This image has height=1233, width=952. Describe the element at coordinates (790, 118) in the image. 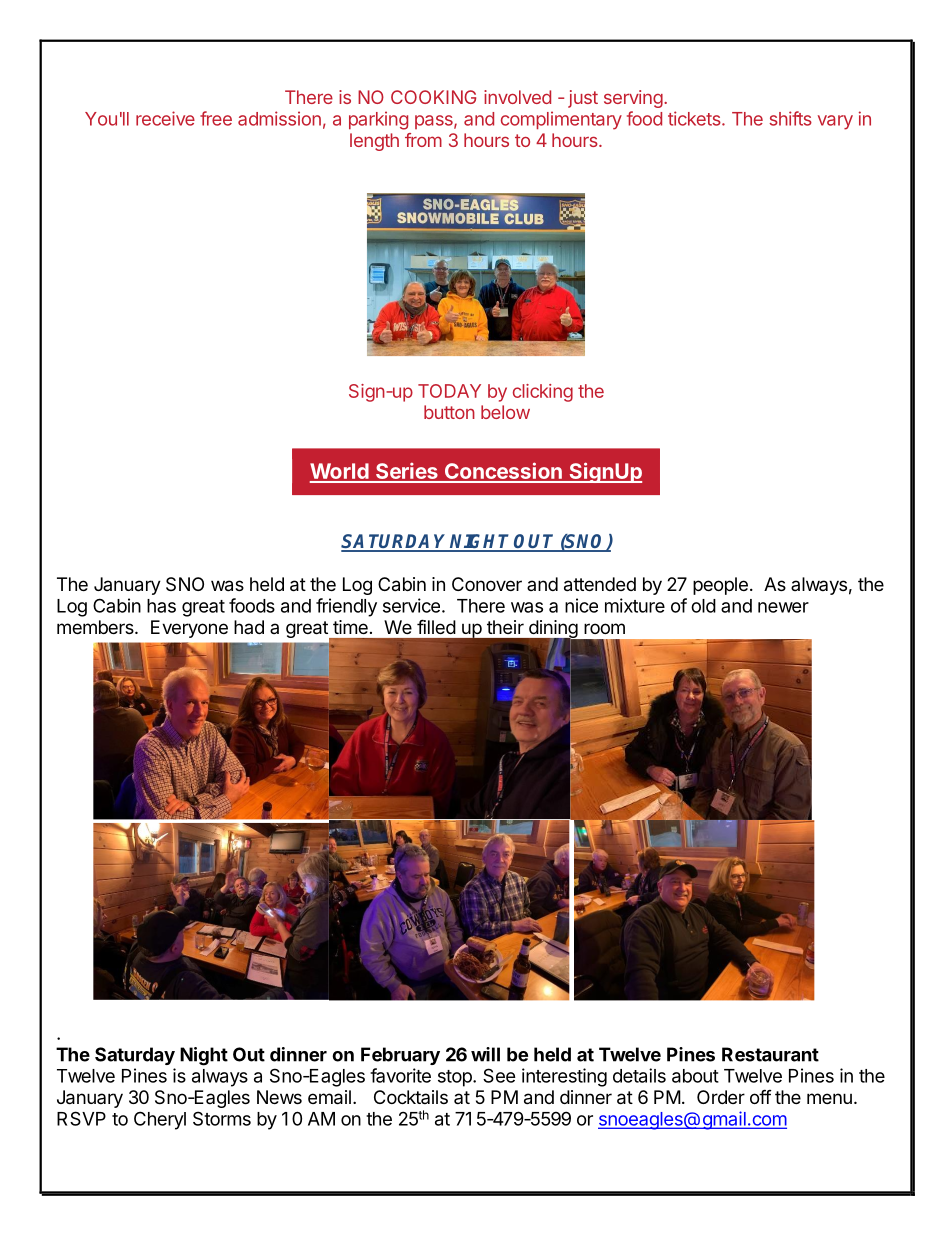

I see `shifts` at that location.
